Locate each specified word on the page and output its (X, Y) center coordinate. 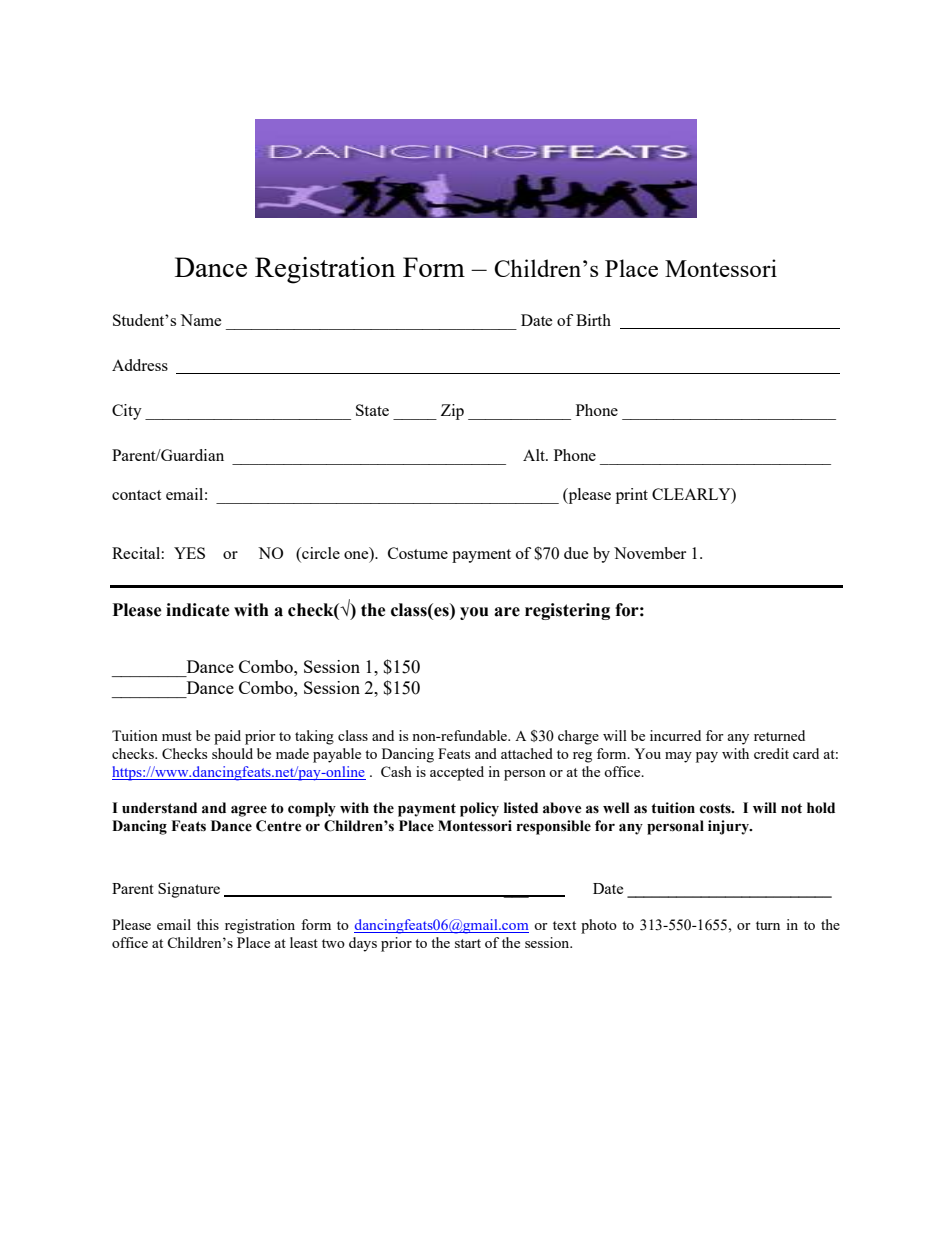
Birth (593, 320)
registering (567, 611)
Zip (452, 412)
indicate (198, 610)
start (468, 943)
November (650, 553)
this (208, 924)
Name (200, 320)
